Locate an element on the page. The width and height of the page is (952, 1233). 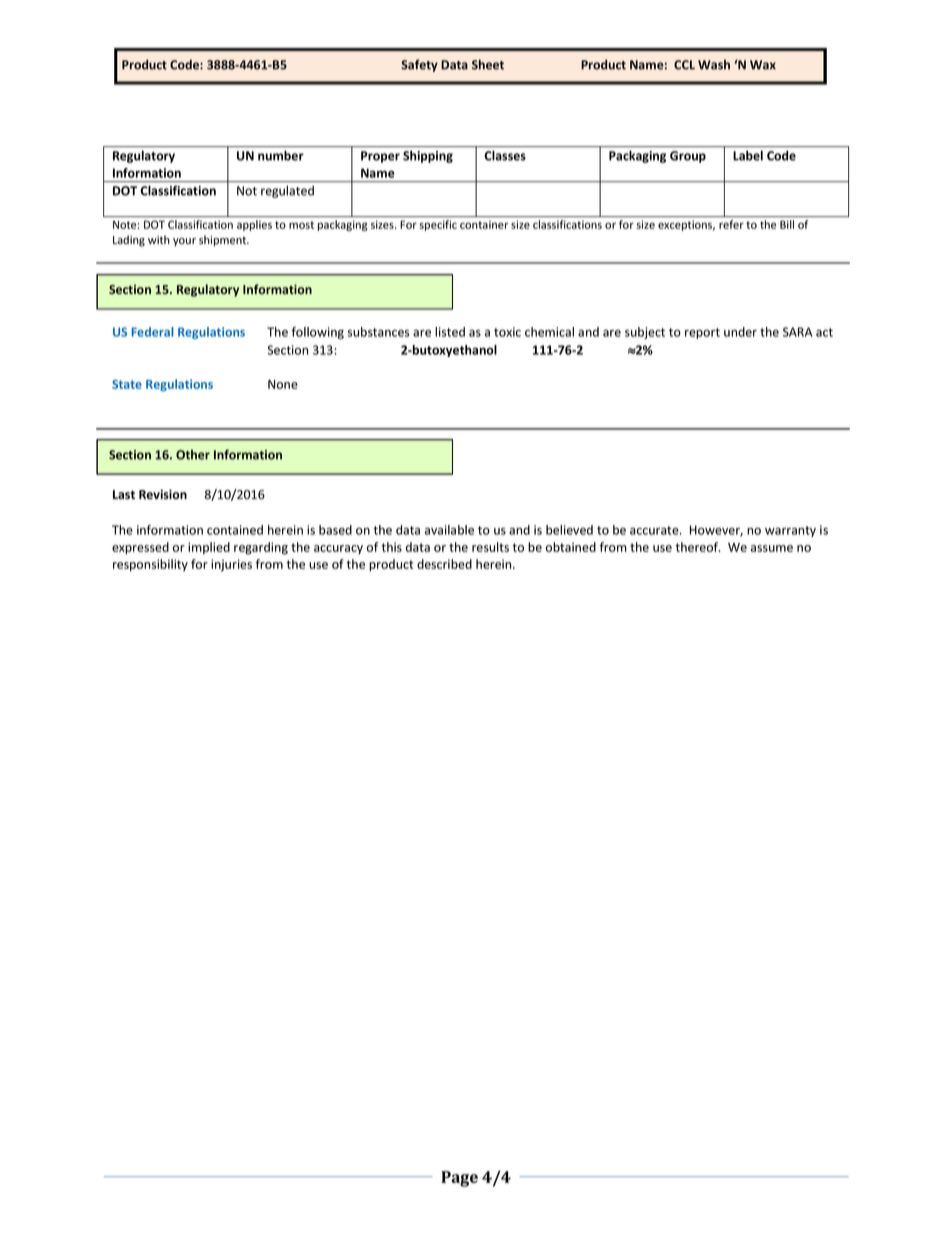
under is located at coordinates (740, 332).
